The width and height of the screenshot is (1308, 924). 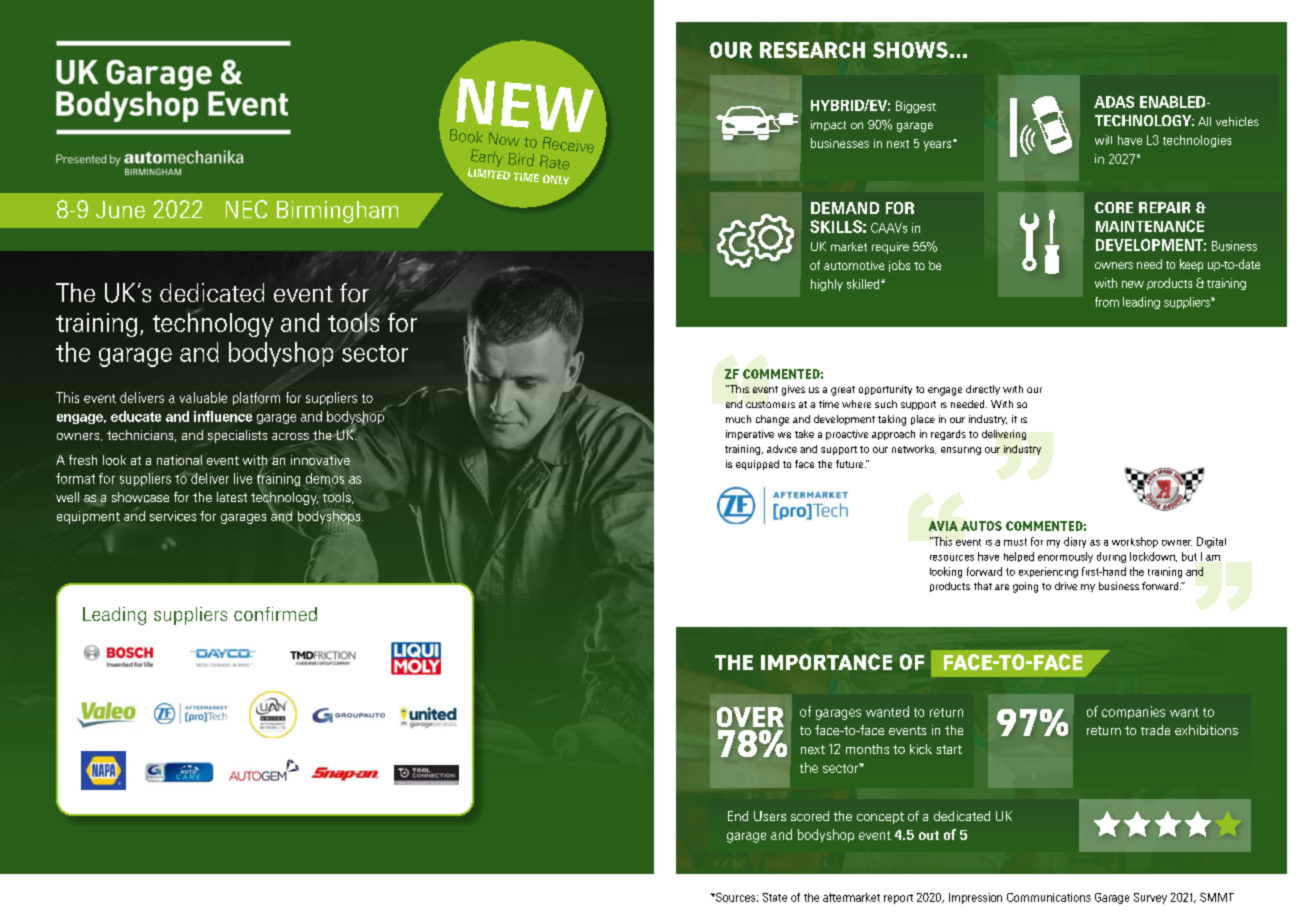 What do you see at coordinates (757, 465) in the screenshot?
I see `equipped` at bounding box center [757, 465].
